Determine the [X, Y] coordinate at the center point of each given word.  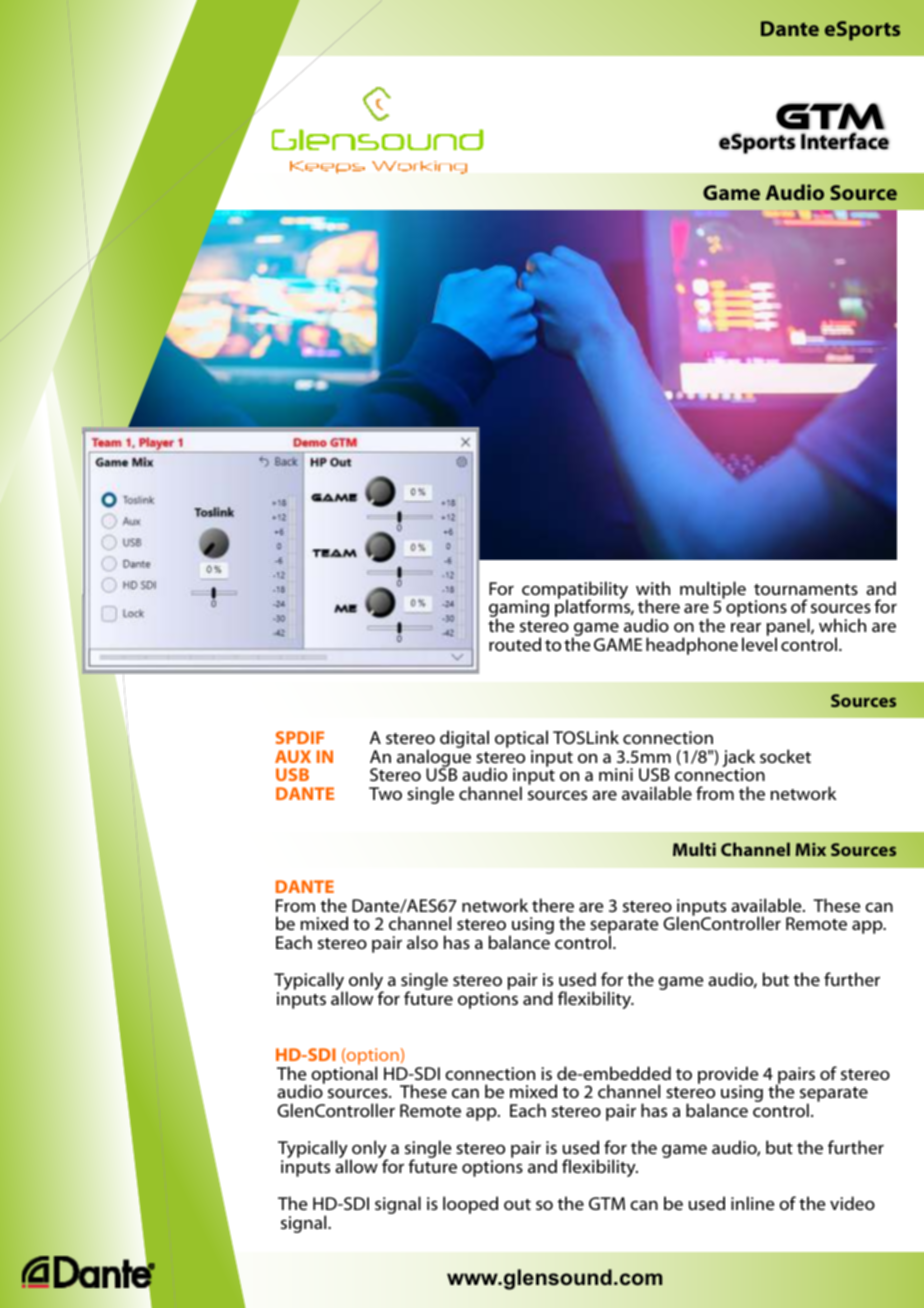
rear [746, 627]
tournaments [806, 589]
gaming [519, 610]
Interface [845, 141]
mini [616, 774]
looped [470, 1205]
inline [752, 1203]
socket [785, 756]
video [852, 1203]
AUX [293, 756]
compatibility [575, 591]
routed [515, 644]
